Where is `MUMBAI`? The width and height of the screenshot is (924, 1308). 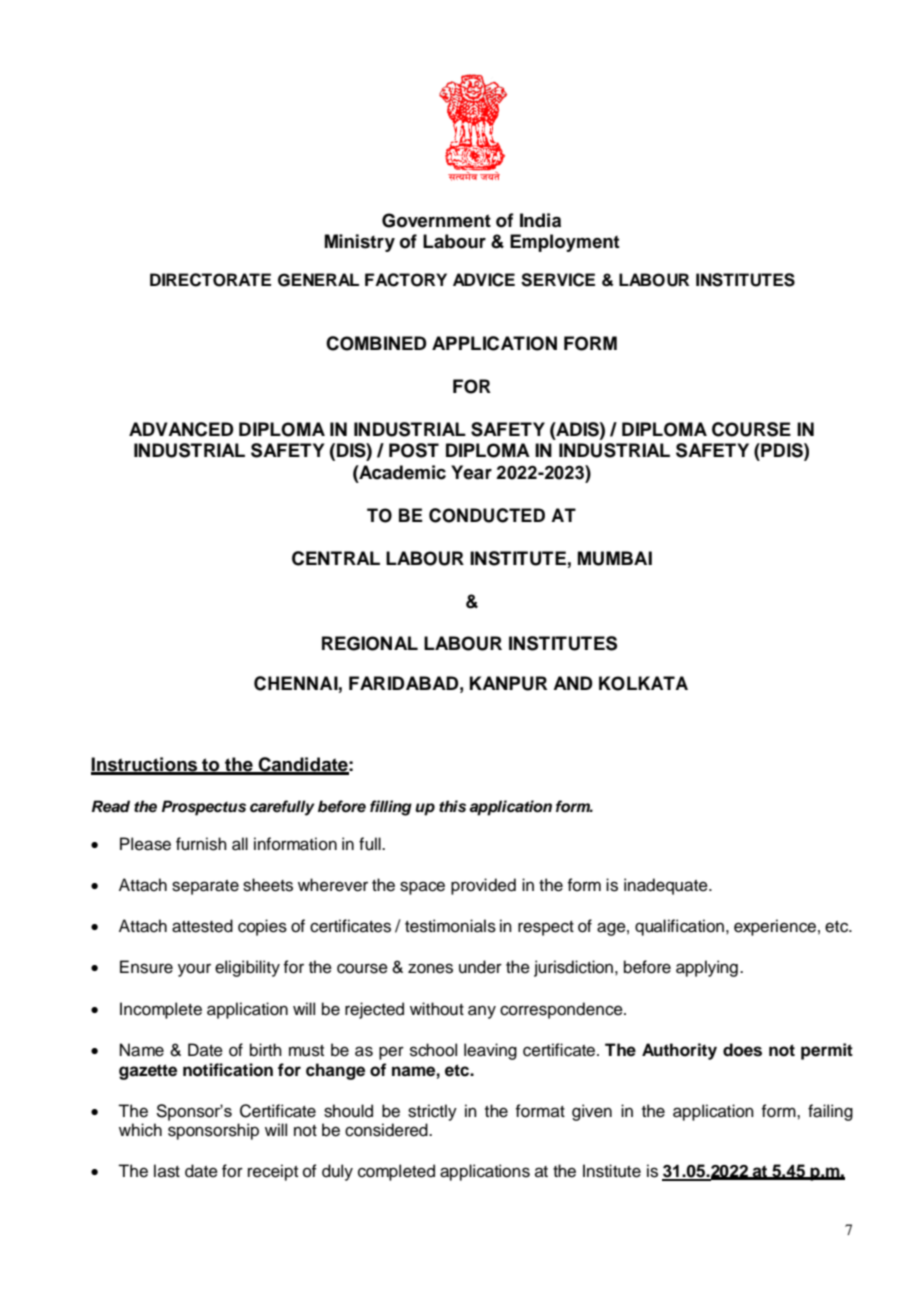
MUMBAI is located at coordinates (615, 558).
